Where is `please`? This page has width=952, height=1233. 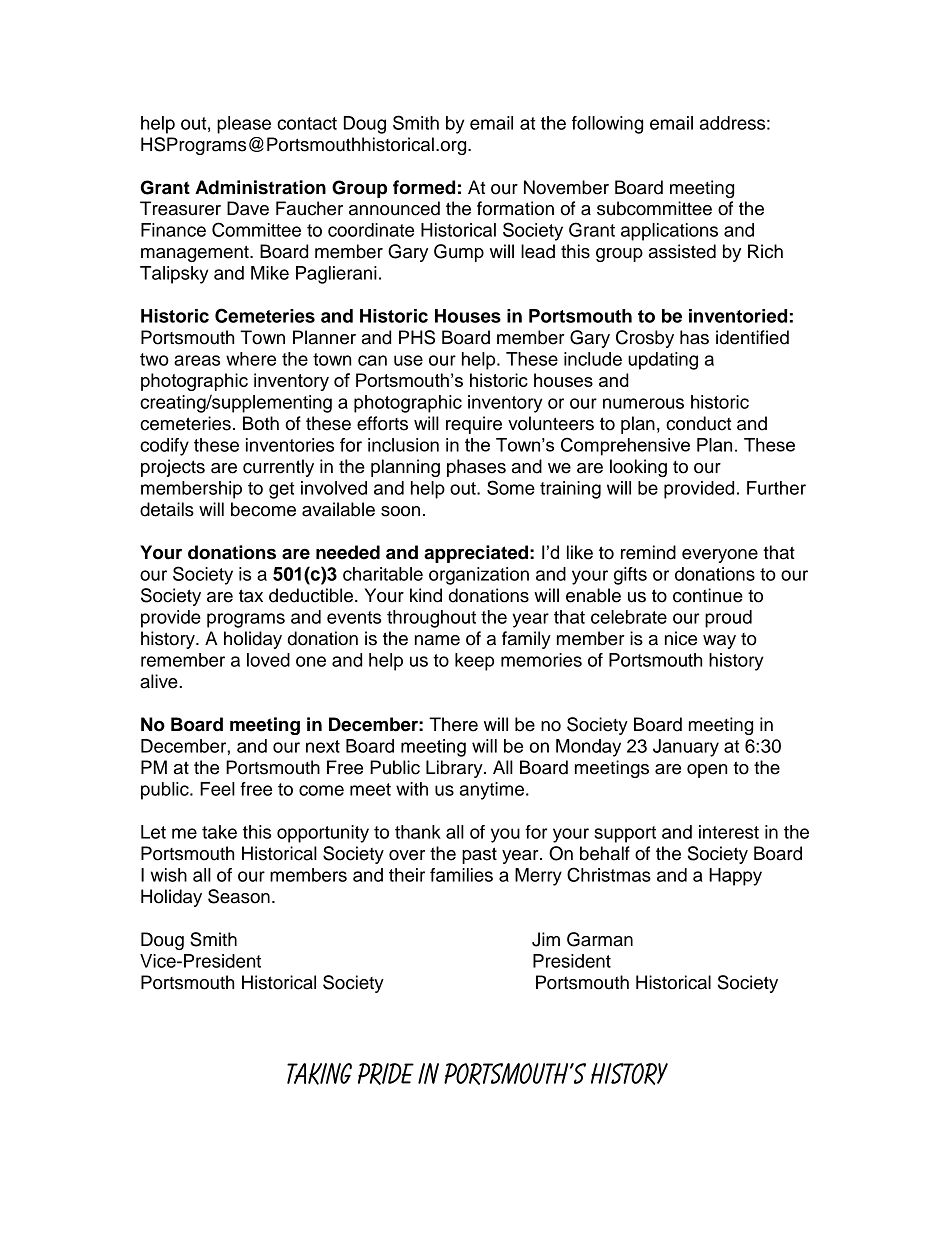
please is located at coordinates (244, 125).
